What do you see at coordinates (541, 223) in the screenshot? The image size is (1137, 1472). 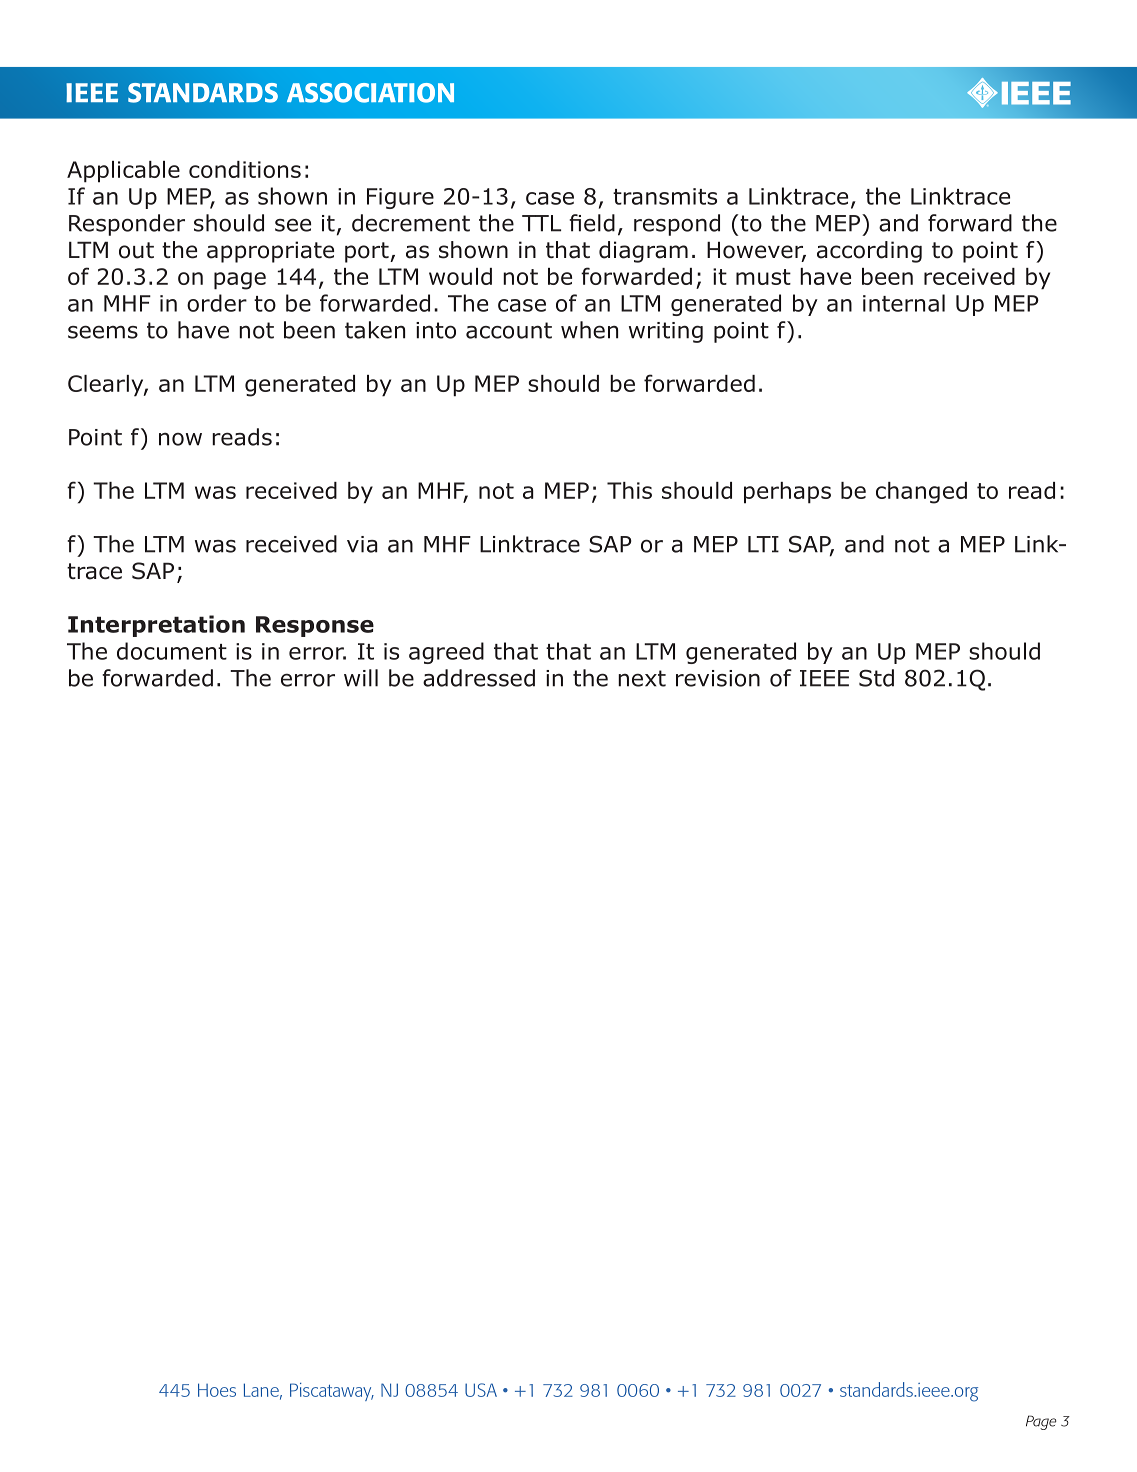 I see `TTL` at bounding box center [541, 223].
